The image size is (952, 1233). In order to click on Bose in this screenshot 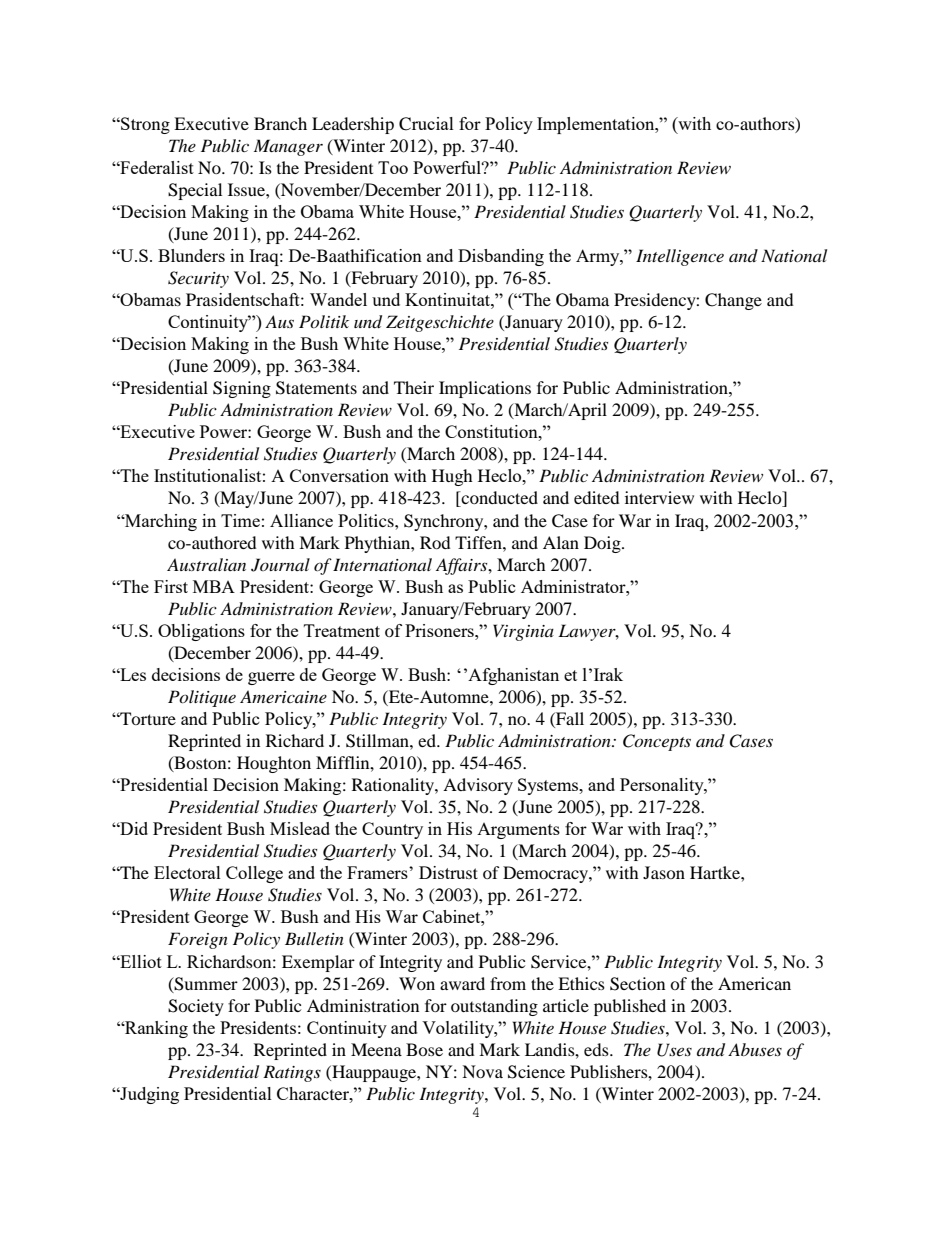, I will do `click(424, 1049)`.
